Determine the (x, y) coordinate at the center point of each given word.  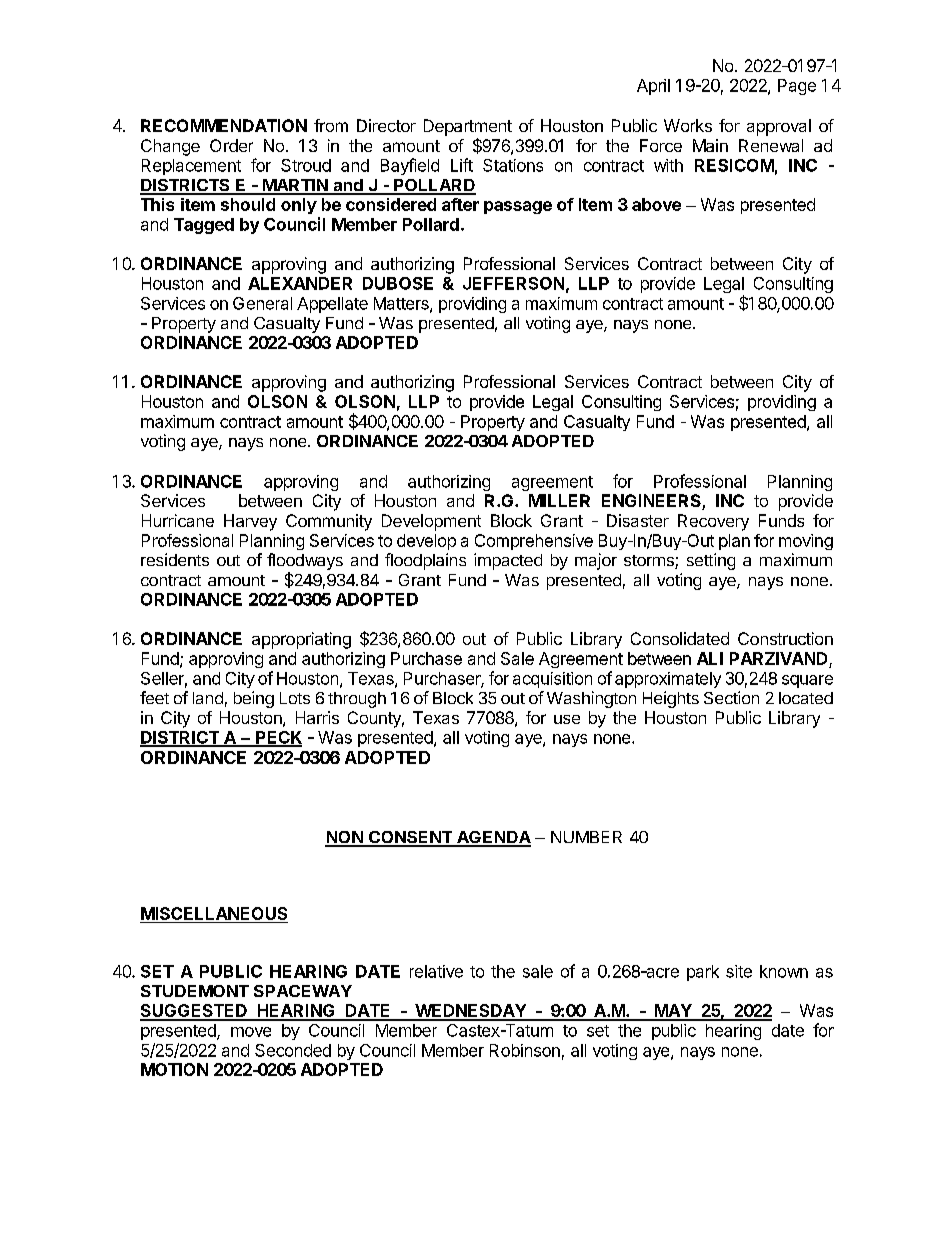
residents (175, 559)
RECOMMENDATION (224, 125)
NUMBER (586, 837)
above (656, 204)
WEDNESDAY (470, 1012)
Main (710, 145)
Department (468, 127)
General (262, 303)
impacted (508, 561)
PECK (278, 738)
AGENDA (493, 838)
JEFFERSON (513, 283)
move (251, 1032)
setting (711, 561)
